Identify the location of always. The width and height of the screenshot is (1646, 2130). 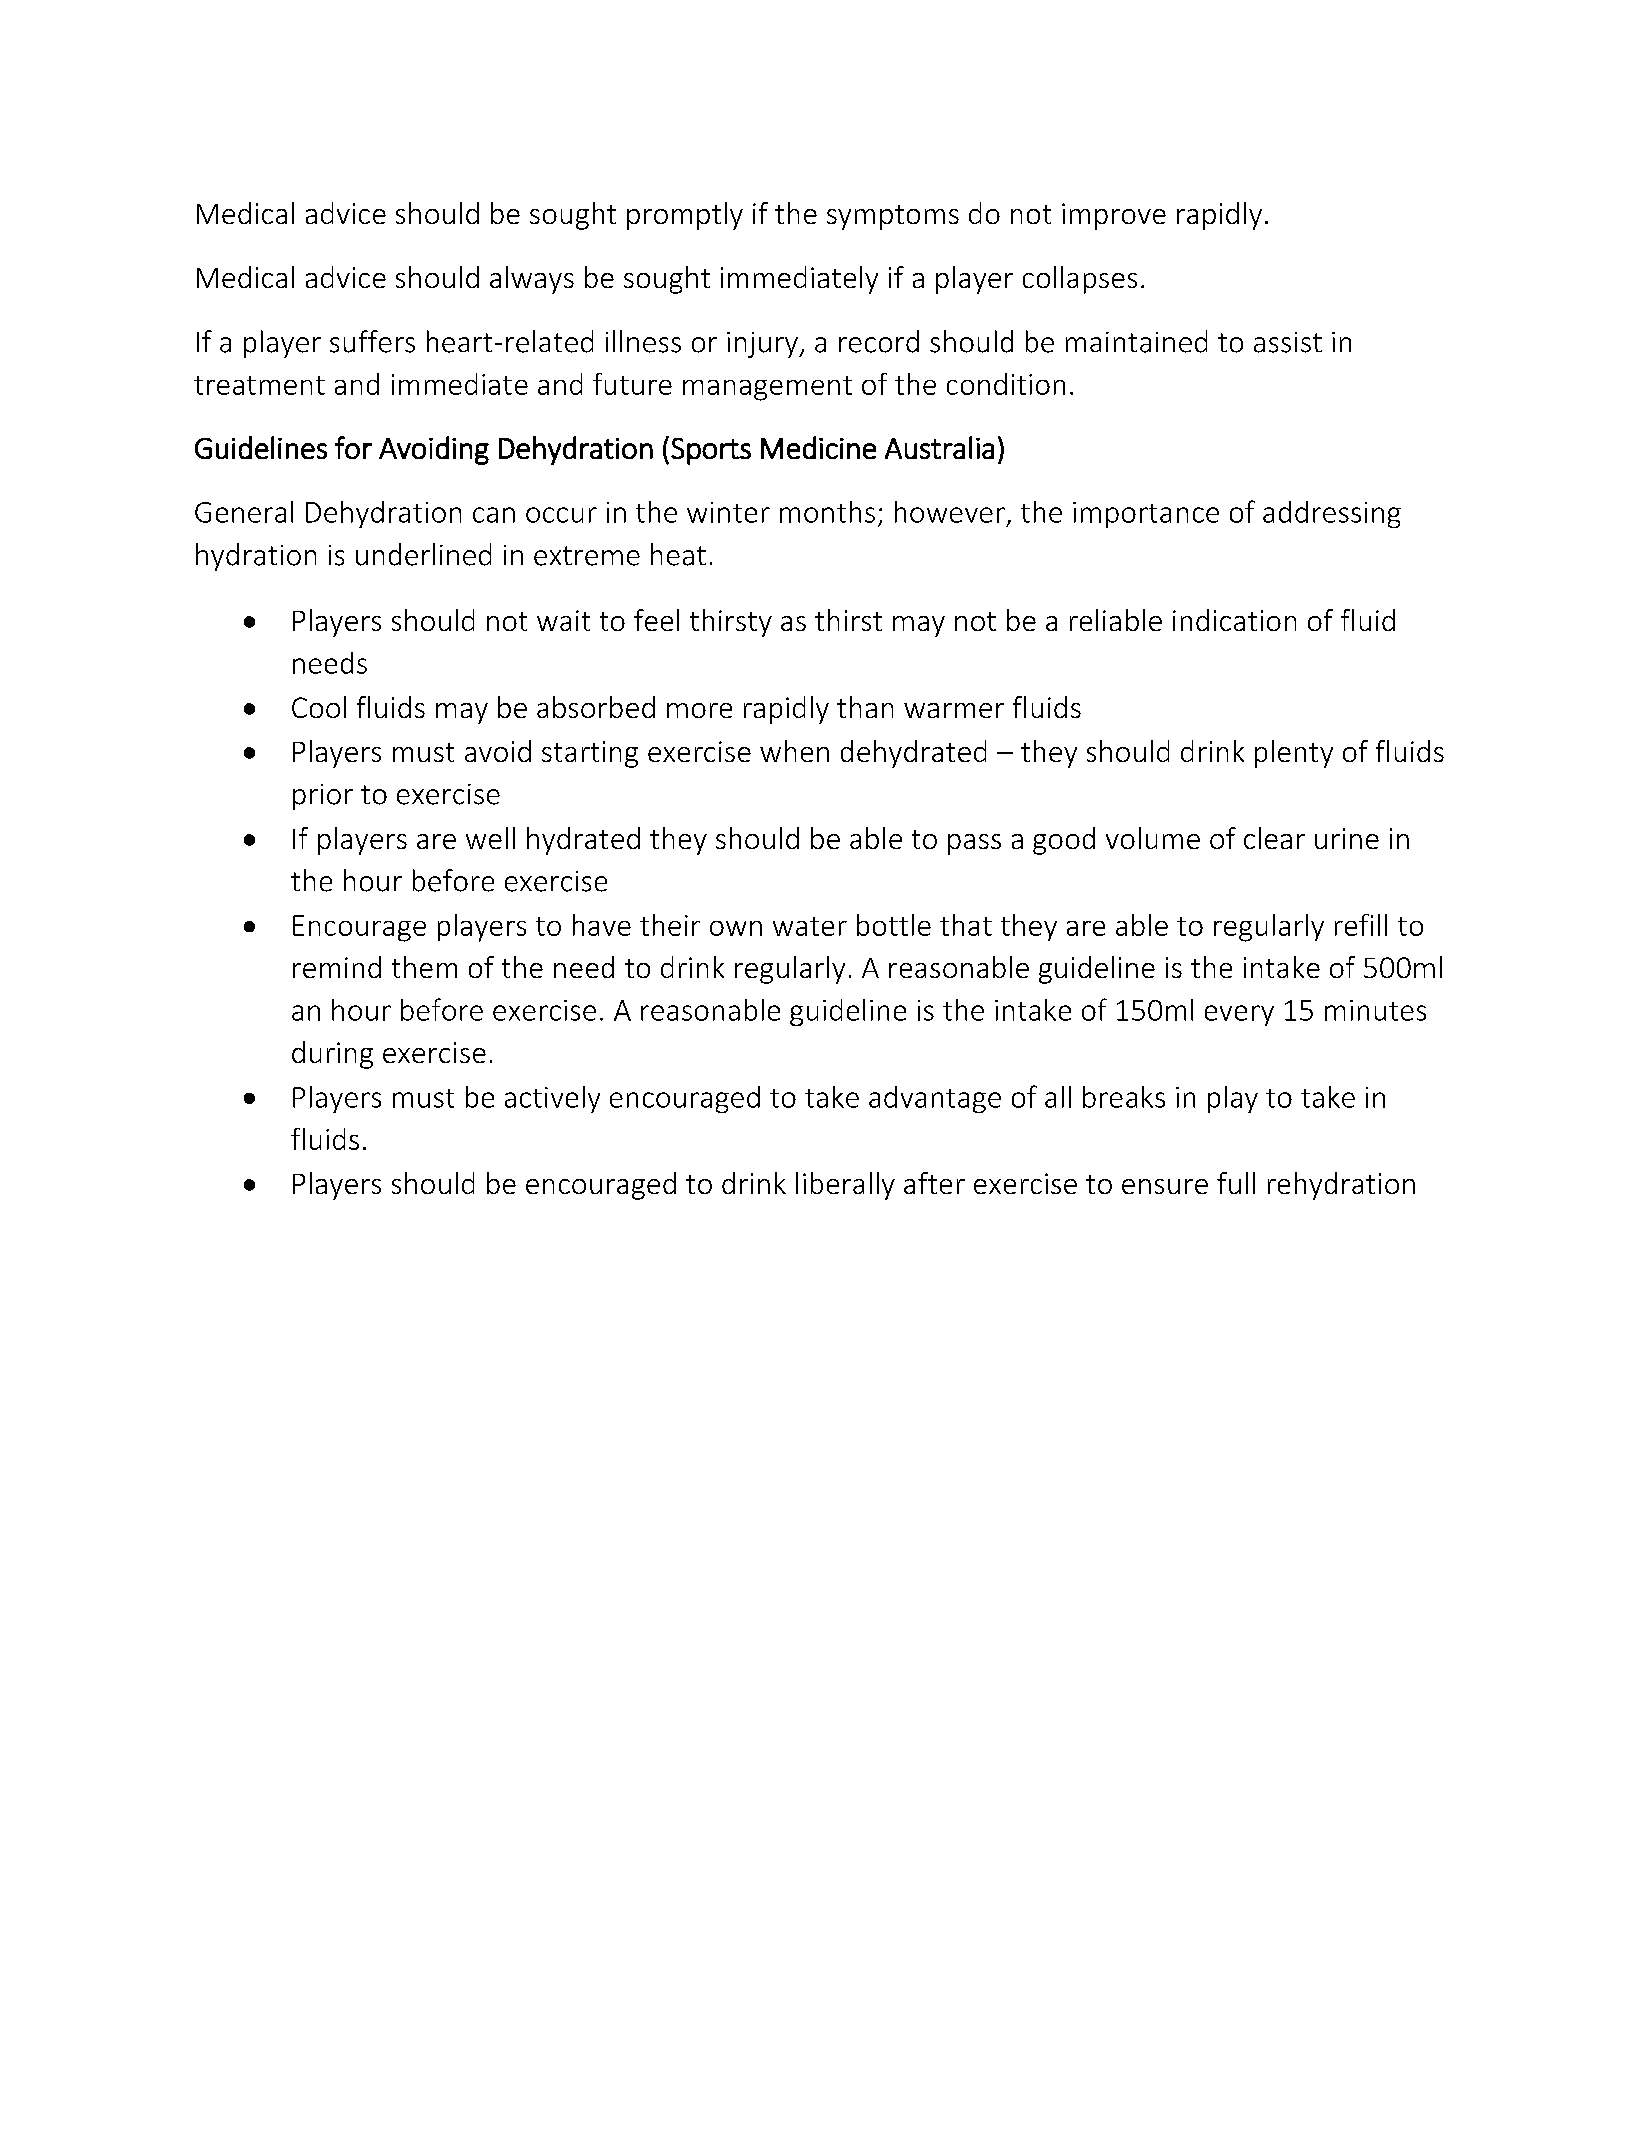
(532, 280).
